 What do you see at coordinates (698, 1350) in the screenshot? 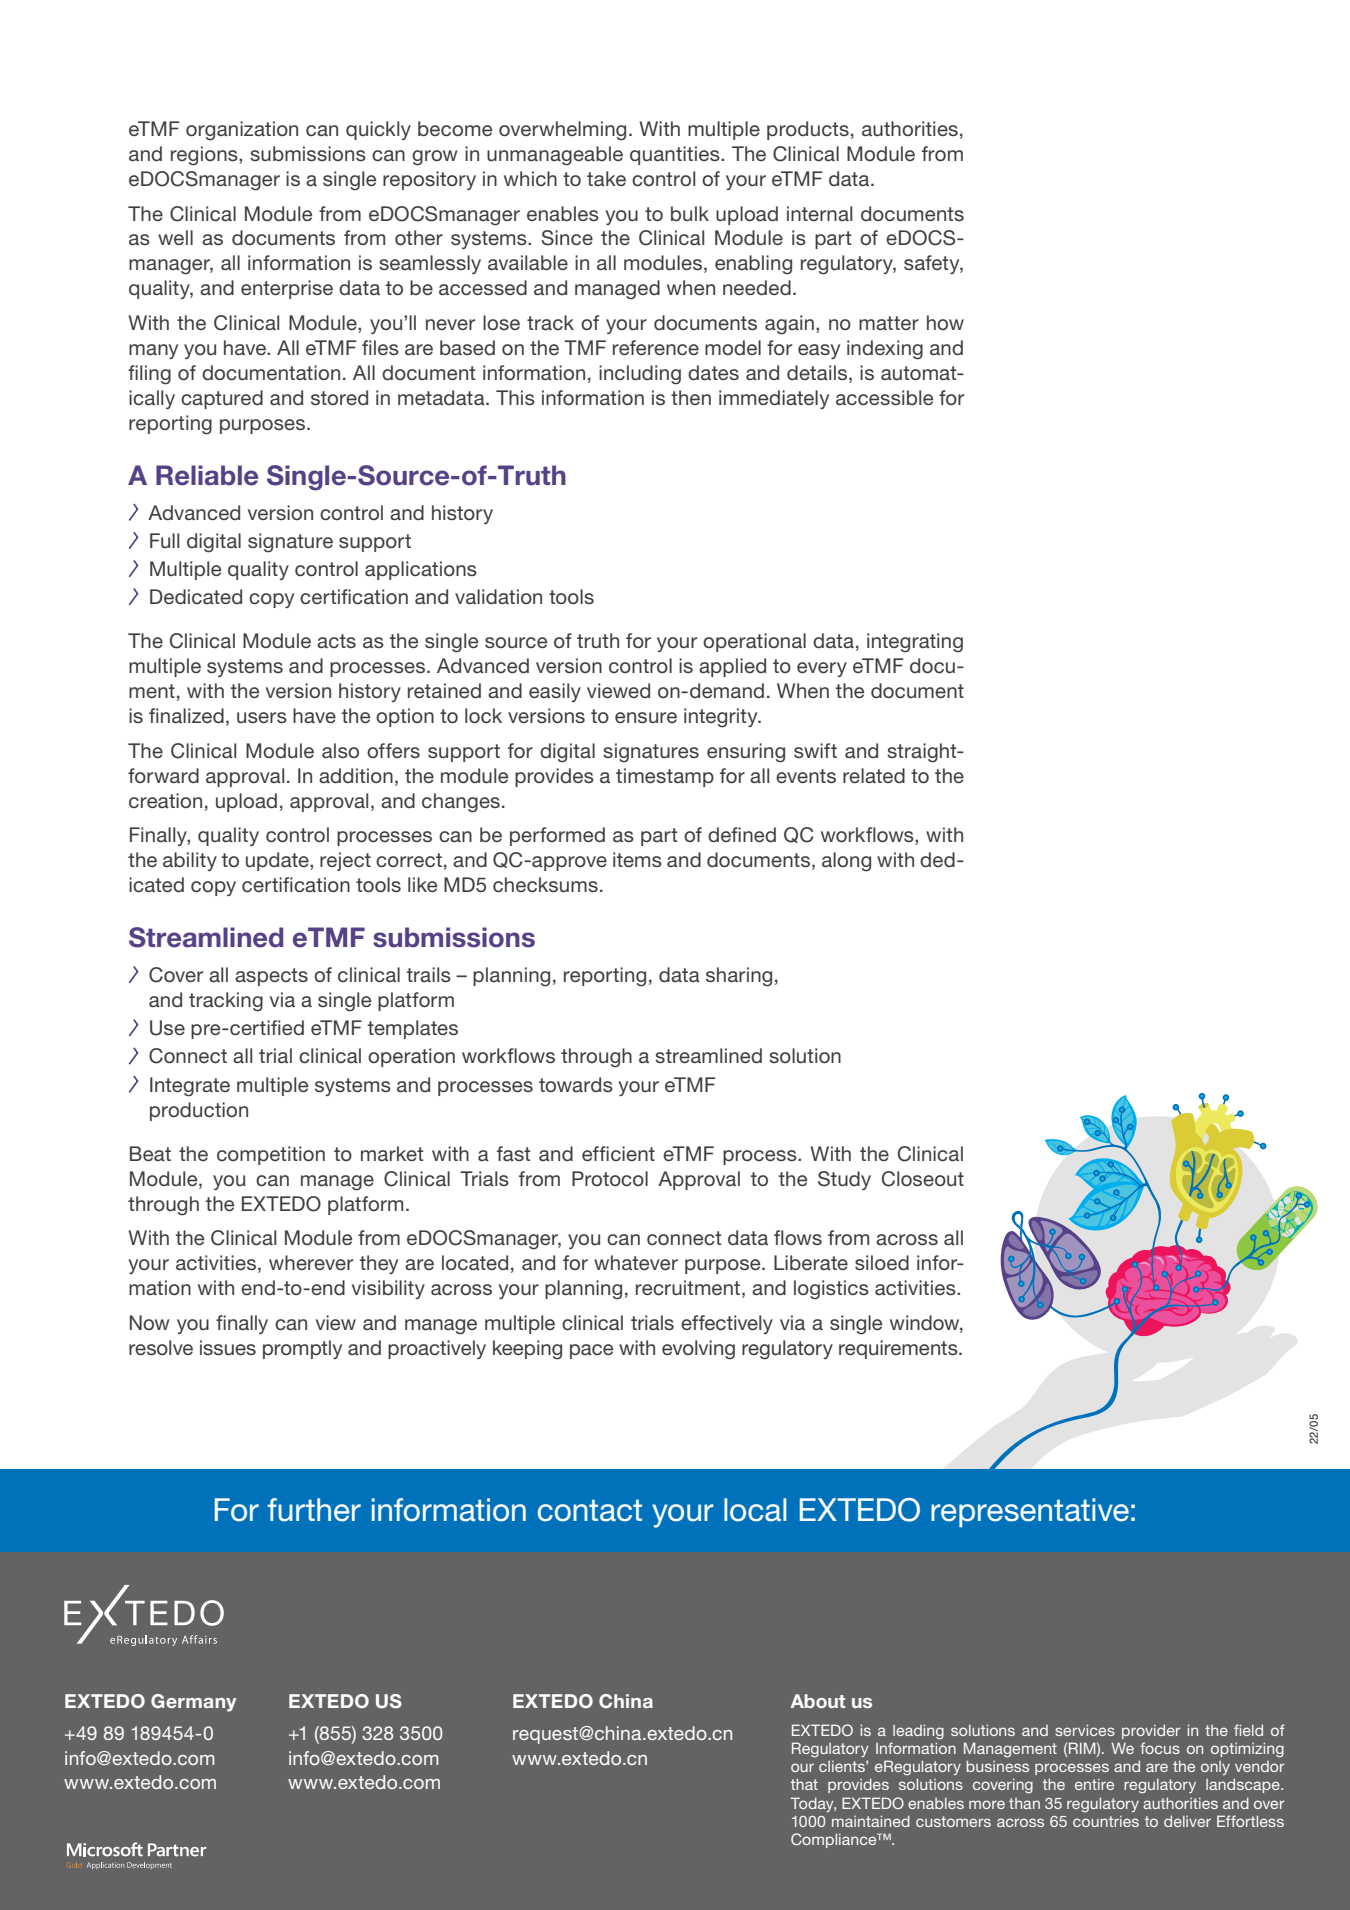
I see `evolving` at bounding box center [698, 1350].
